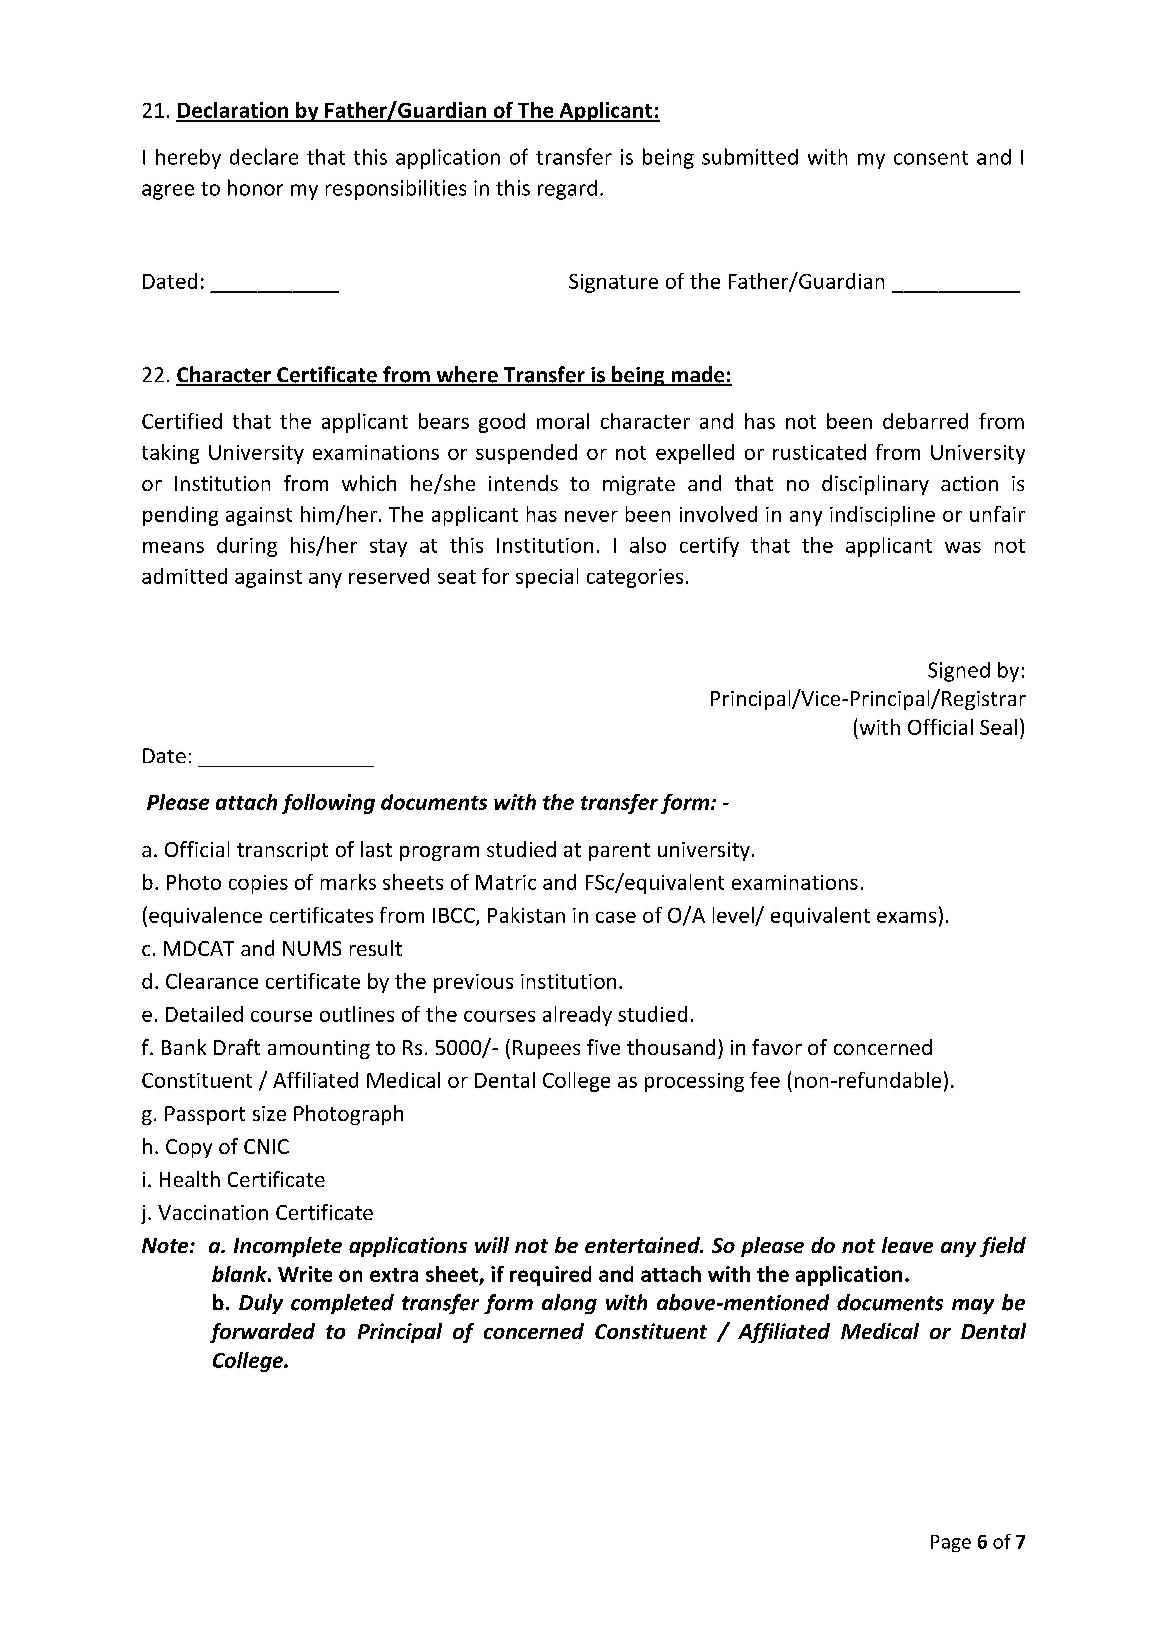 This page has width=1167, height=1650. I want to click on declare, so click(264, 156).
